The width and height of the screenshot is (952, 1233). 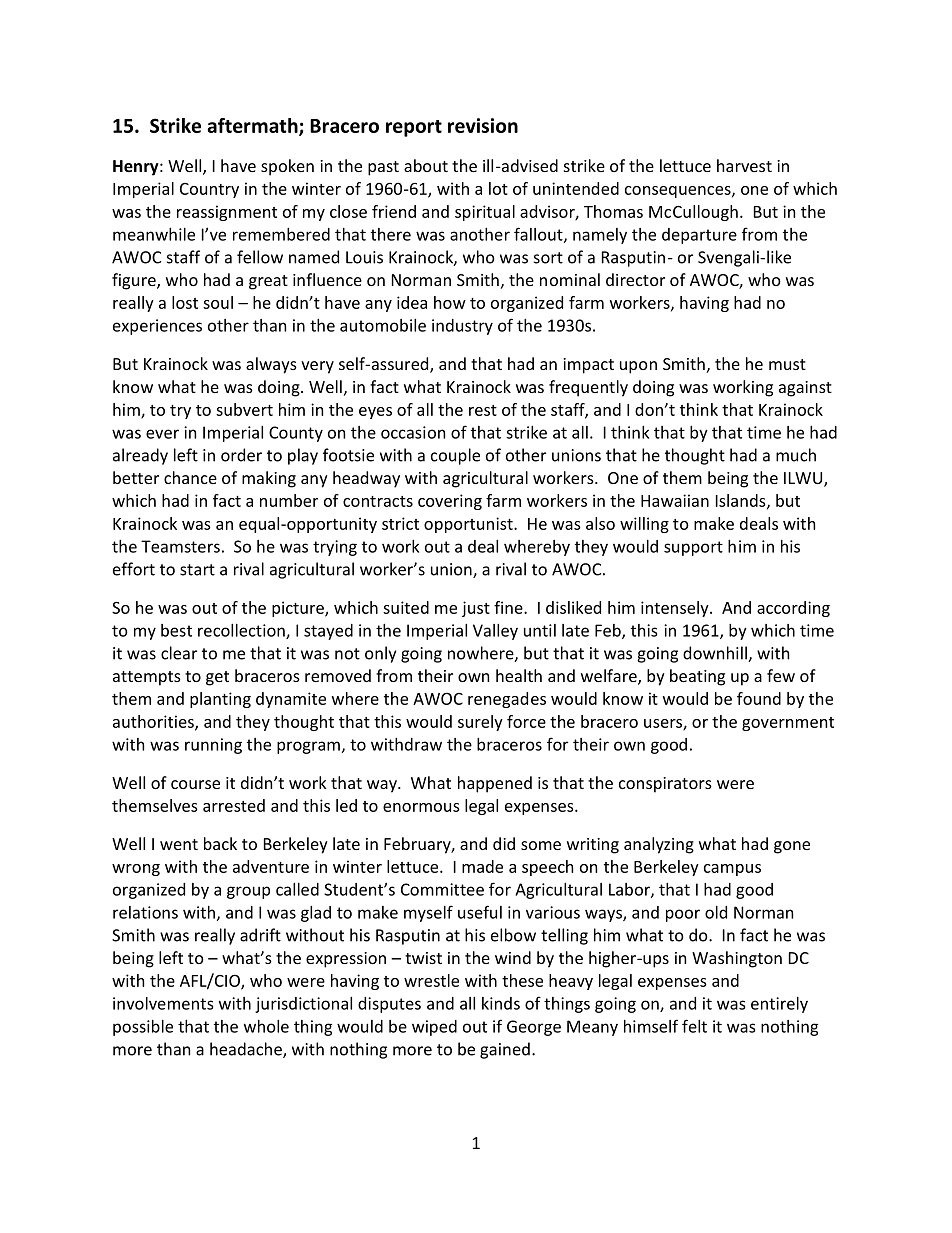 I want to click on departure, so click(x=699, y=236).
